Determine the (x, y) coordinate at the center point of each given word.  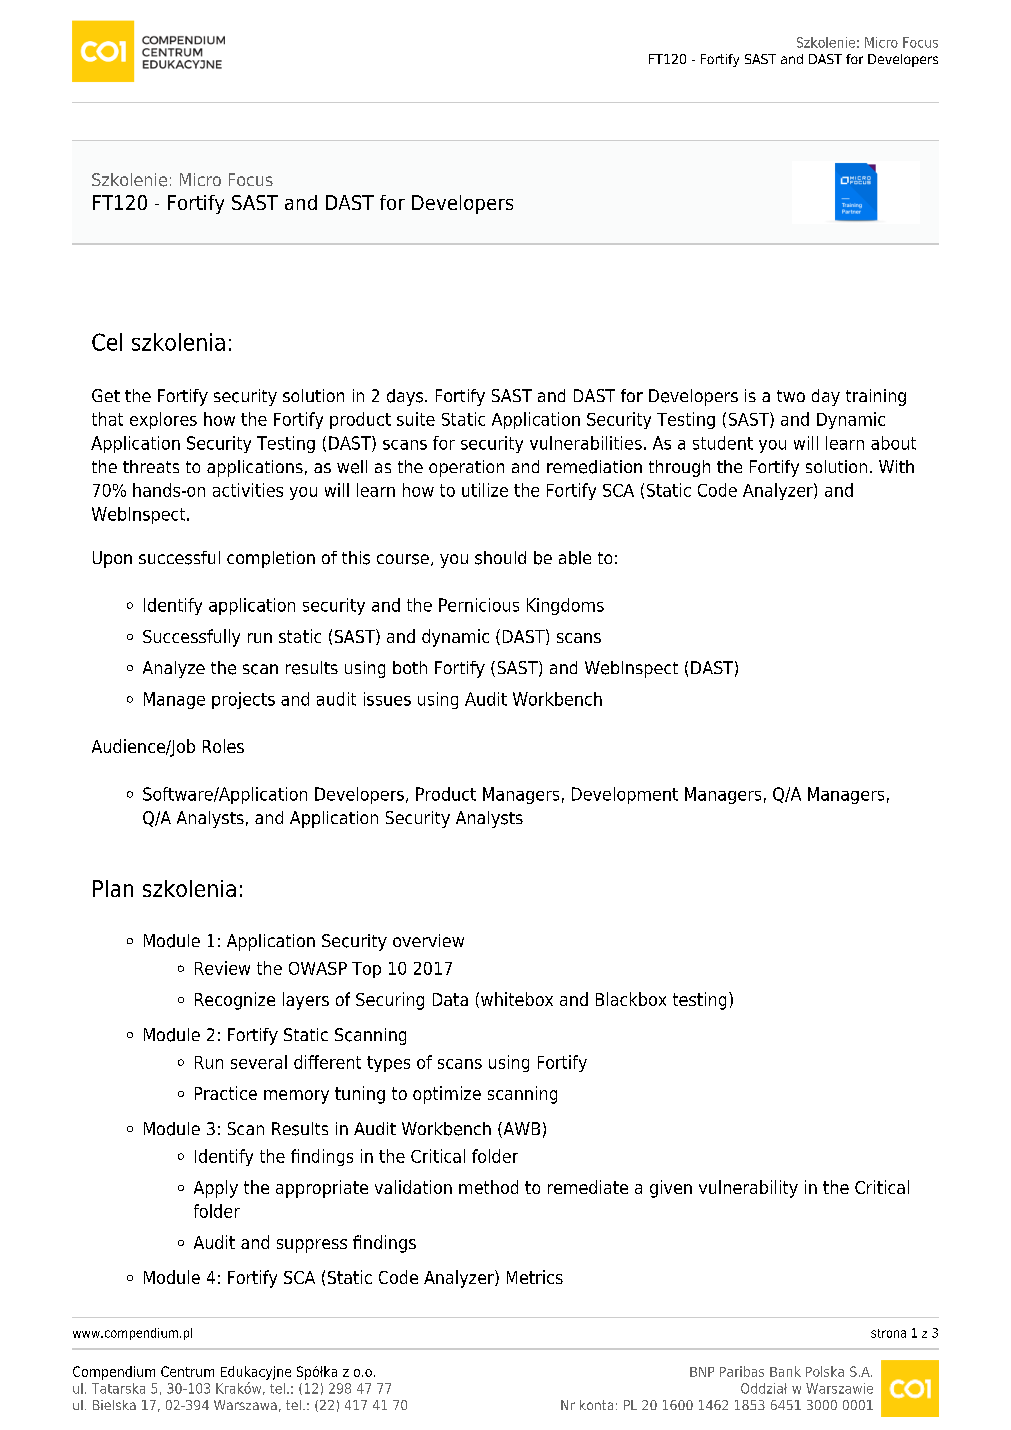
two (791, 396)
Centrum (187, 1371)
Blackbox (631, 999)
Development (625, 795)
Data (450, 999)
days (405, 397)
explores (163, 420)
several (259, 1062)
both (410, 667)
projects (243, 700)
